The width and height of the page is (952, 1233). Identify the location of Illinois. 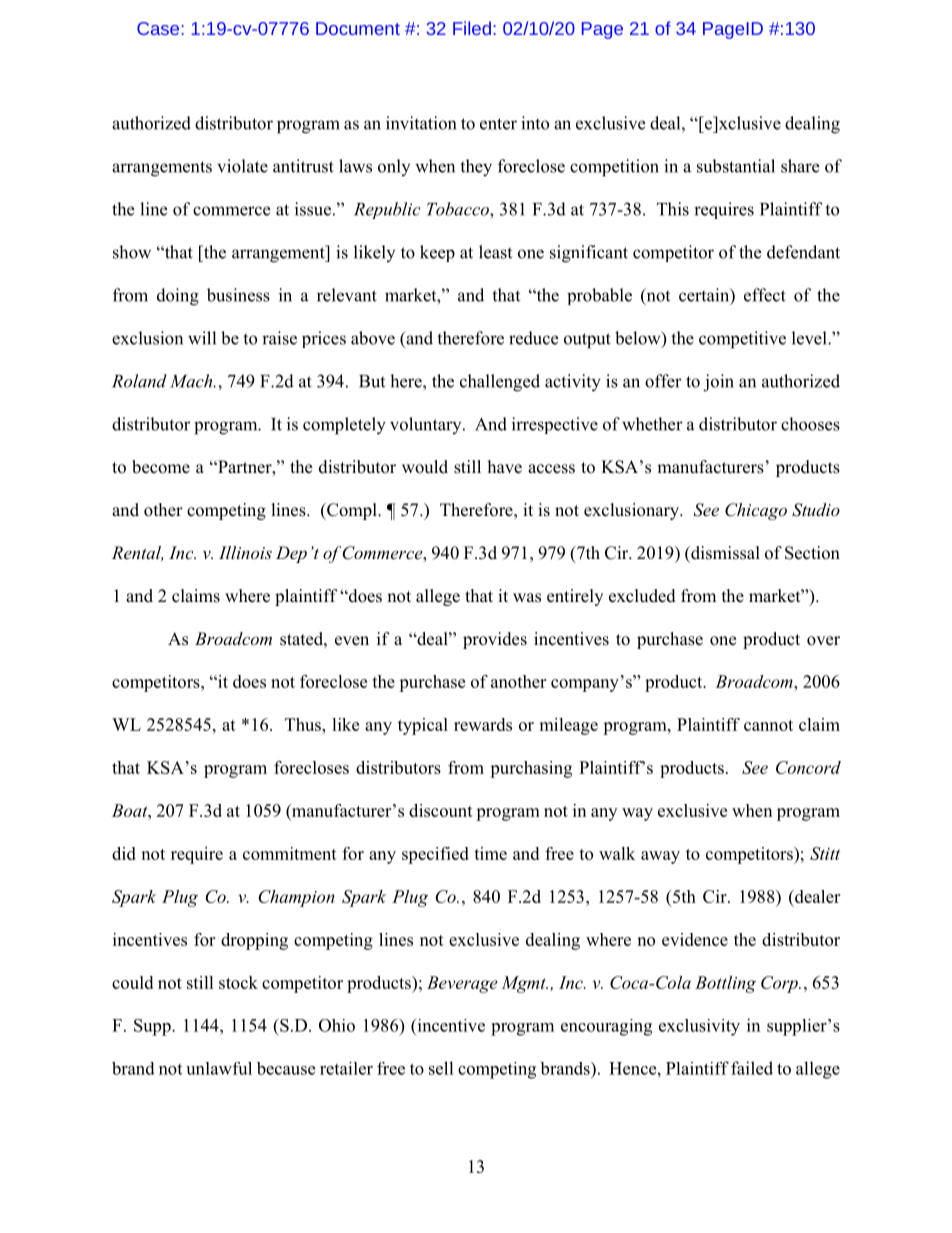
(245, 552).
